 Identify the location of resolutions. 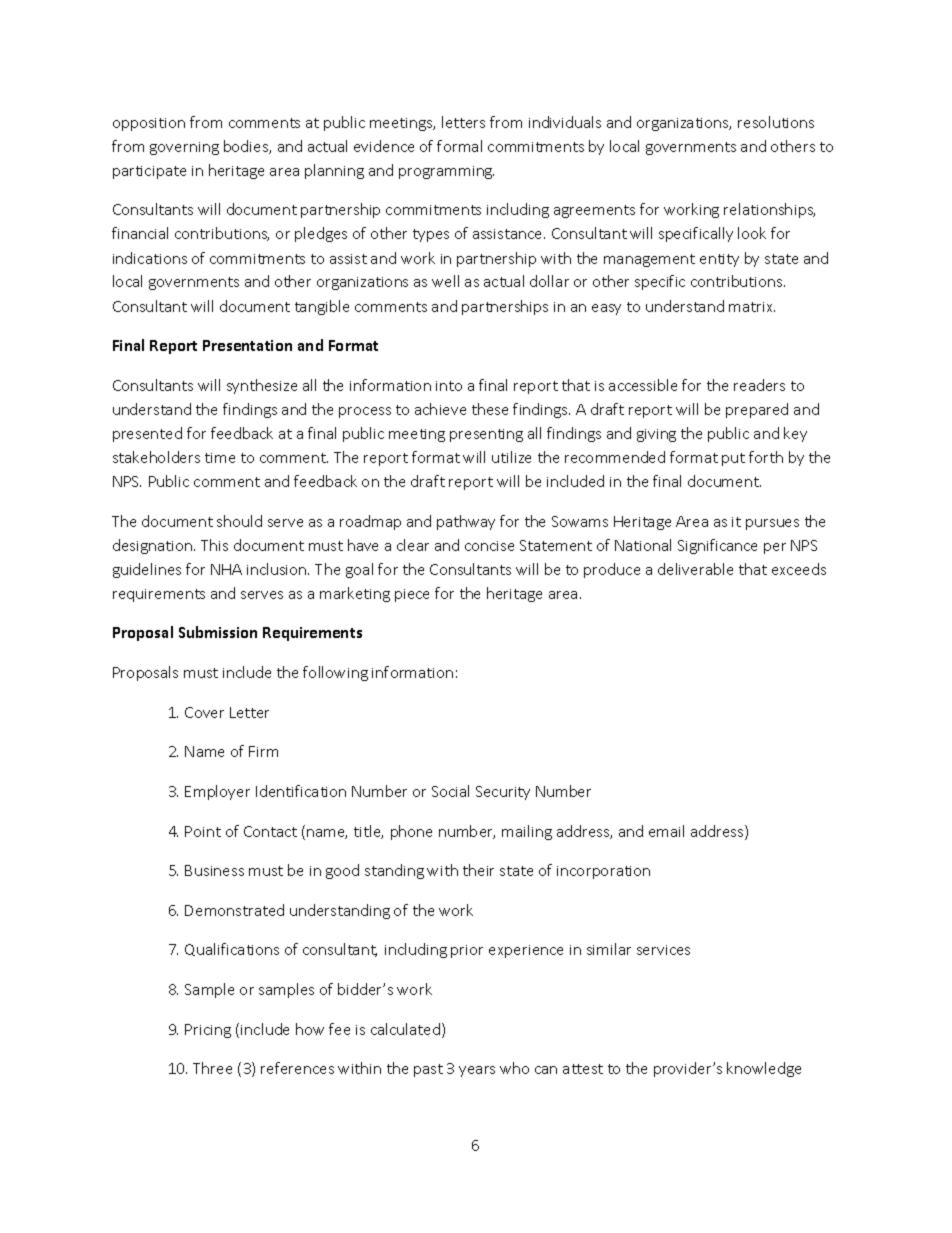
(776, 122).
